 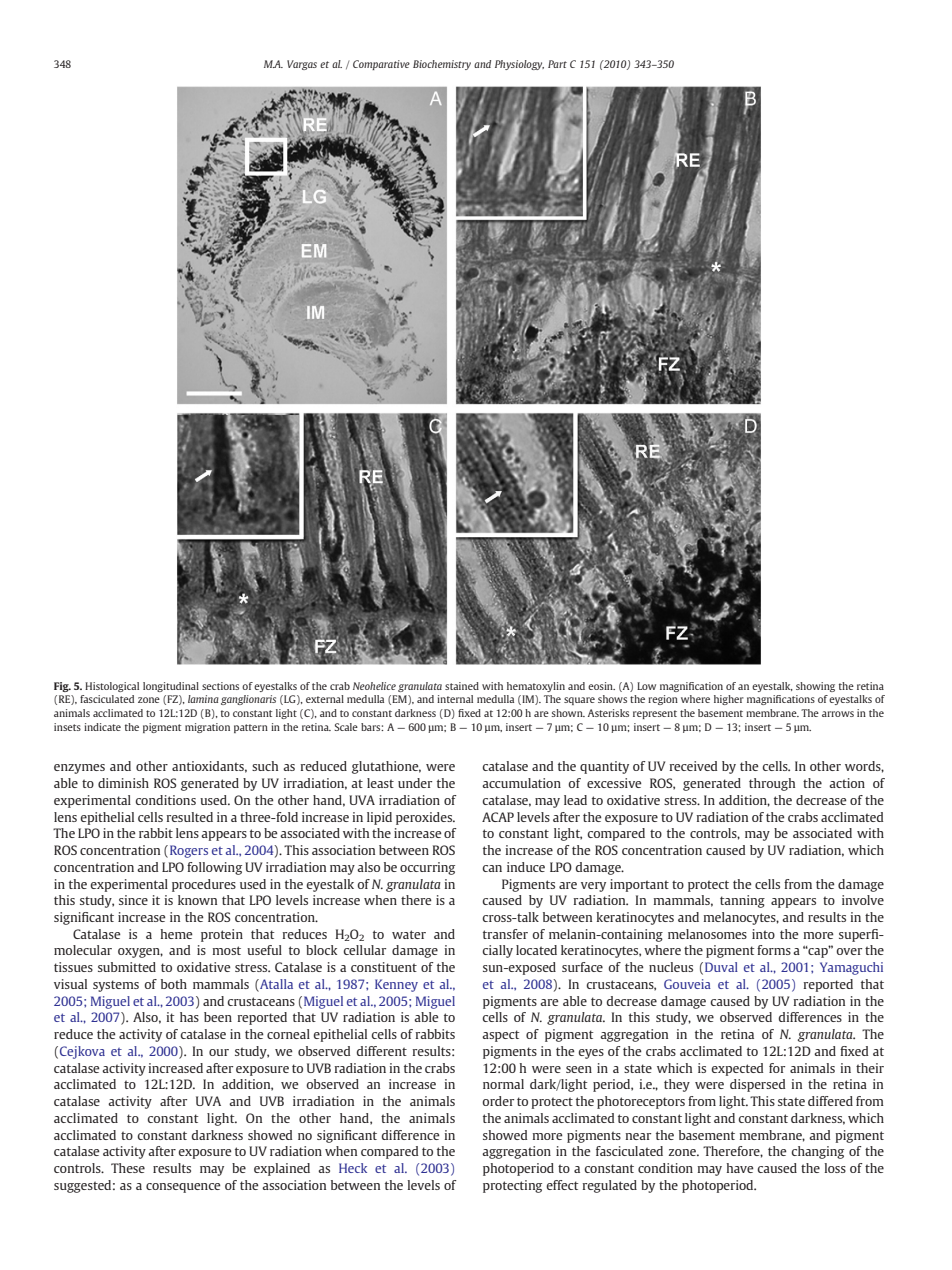 I want to click on Vargas, so click(x=302, y=65).
